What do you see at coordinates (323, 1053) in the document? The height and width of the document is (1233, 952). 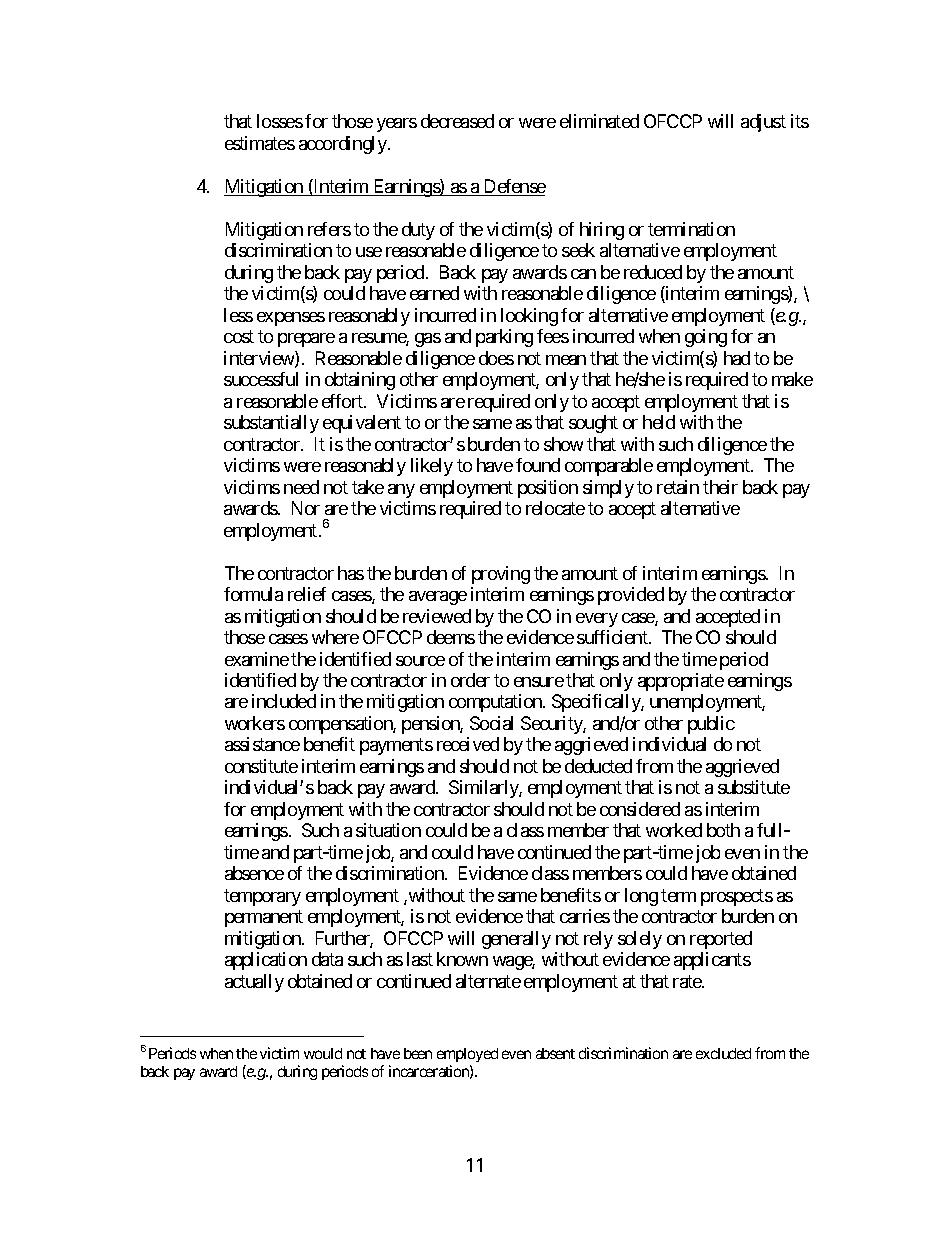 I see `would` at bounding box center [323, 1053].
